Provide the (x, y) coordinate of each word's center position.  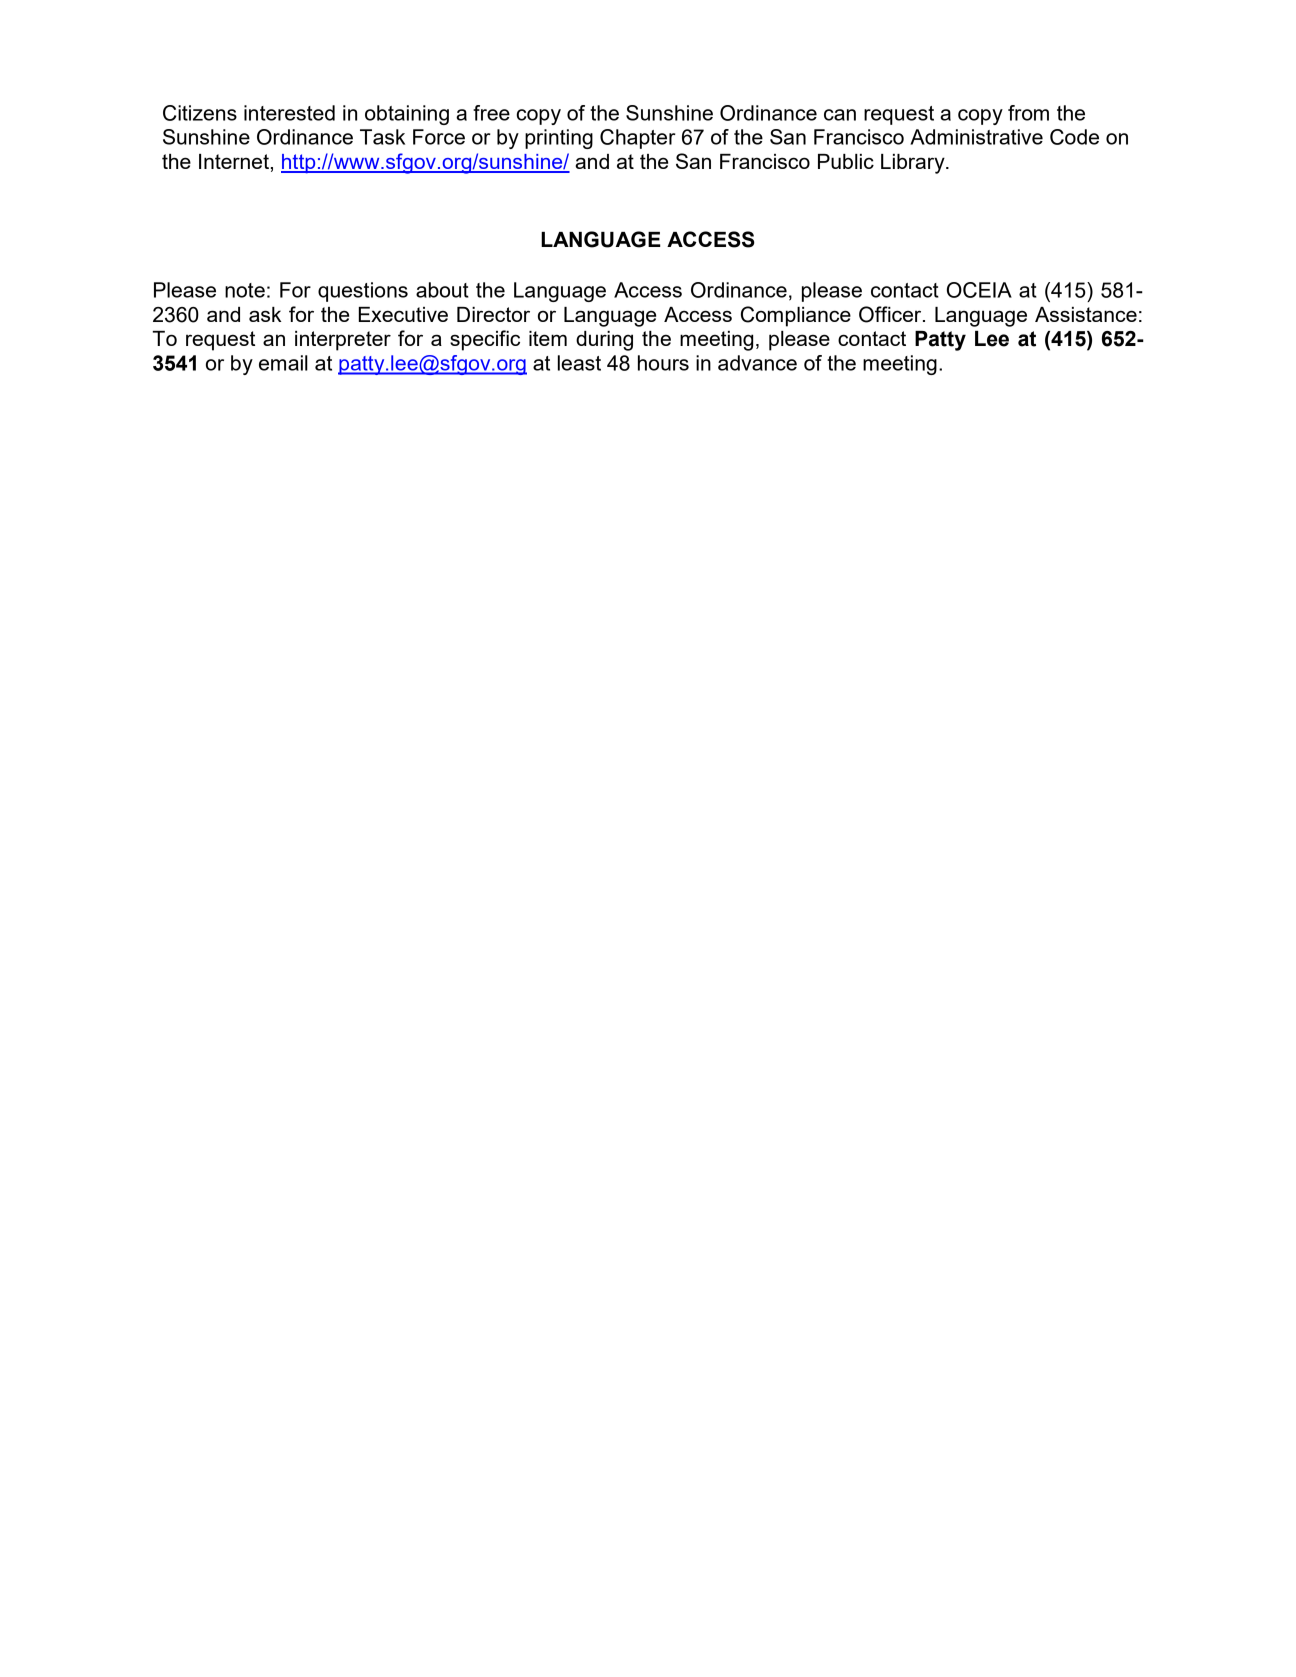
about (442, 290)
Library (914, 164)
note (245, 290)
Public (846, 161)
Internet (234, 161)
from (1028, 113)
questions (363, 292)
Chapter (638, 139)
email (283, 363)
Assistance (1086, 314)
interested (289, 113)
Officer (891, 314)
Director (493, 314)
